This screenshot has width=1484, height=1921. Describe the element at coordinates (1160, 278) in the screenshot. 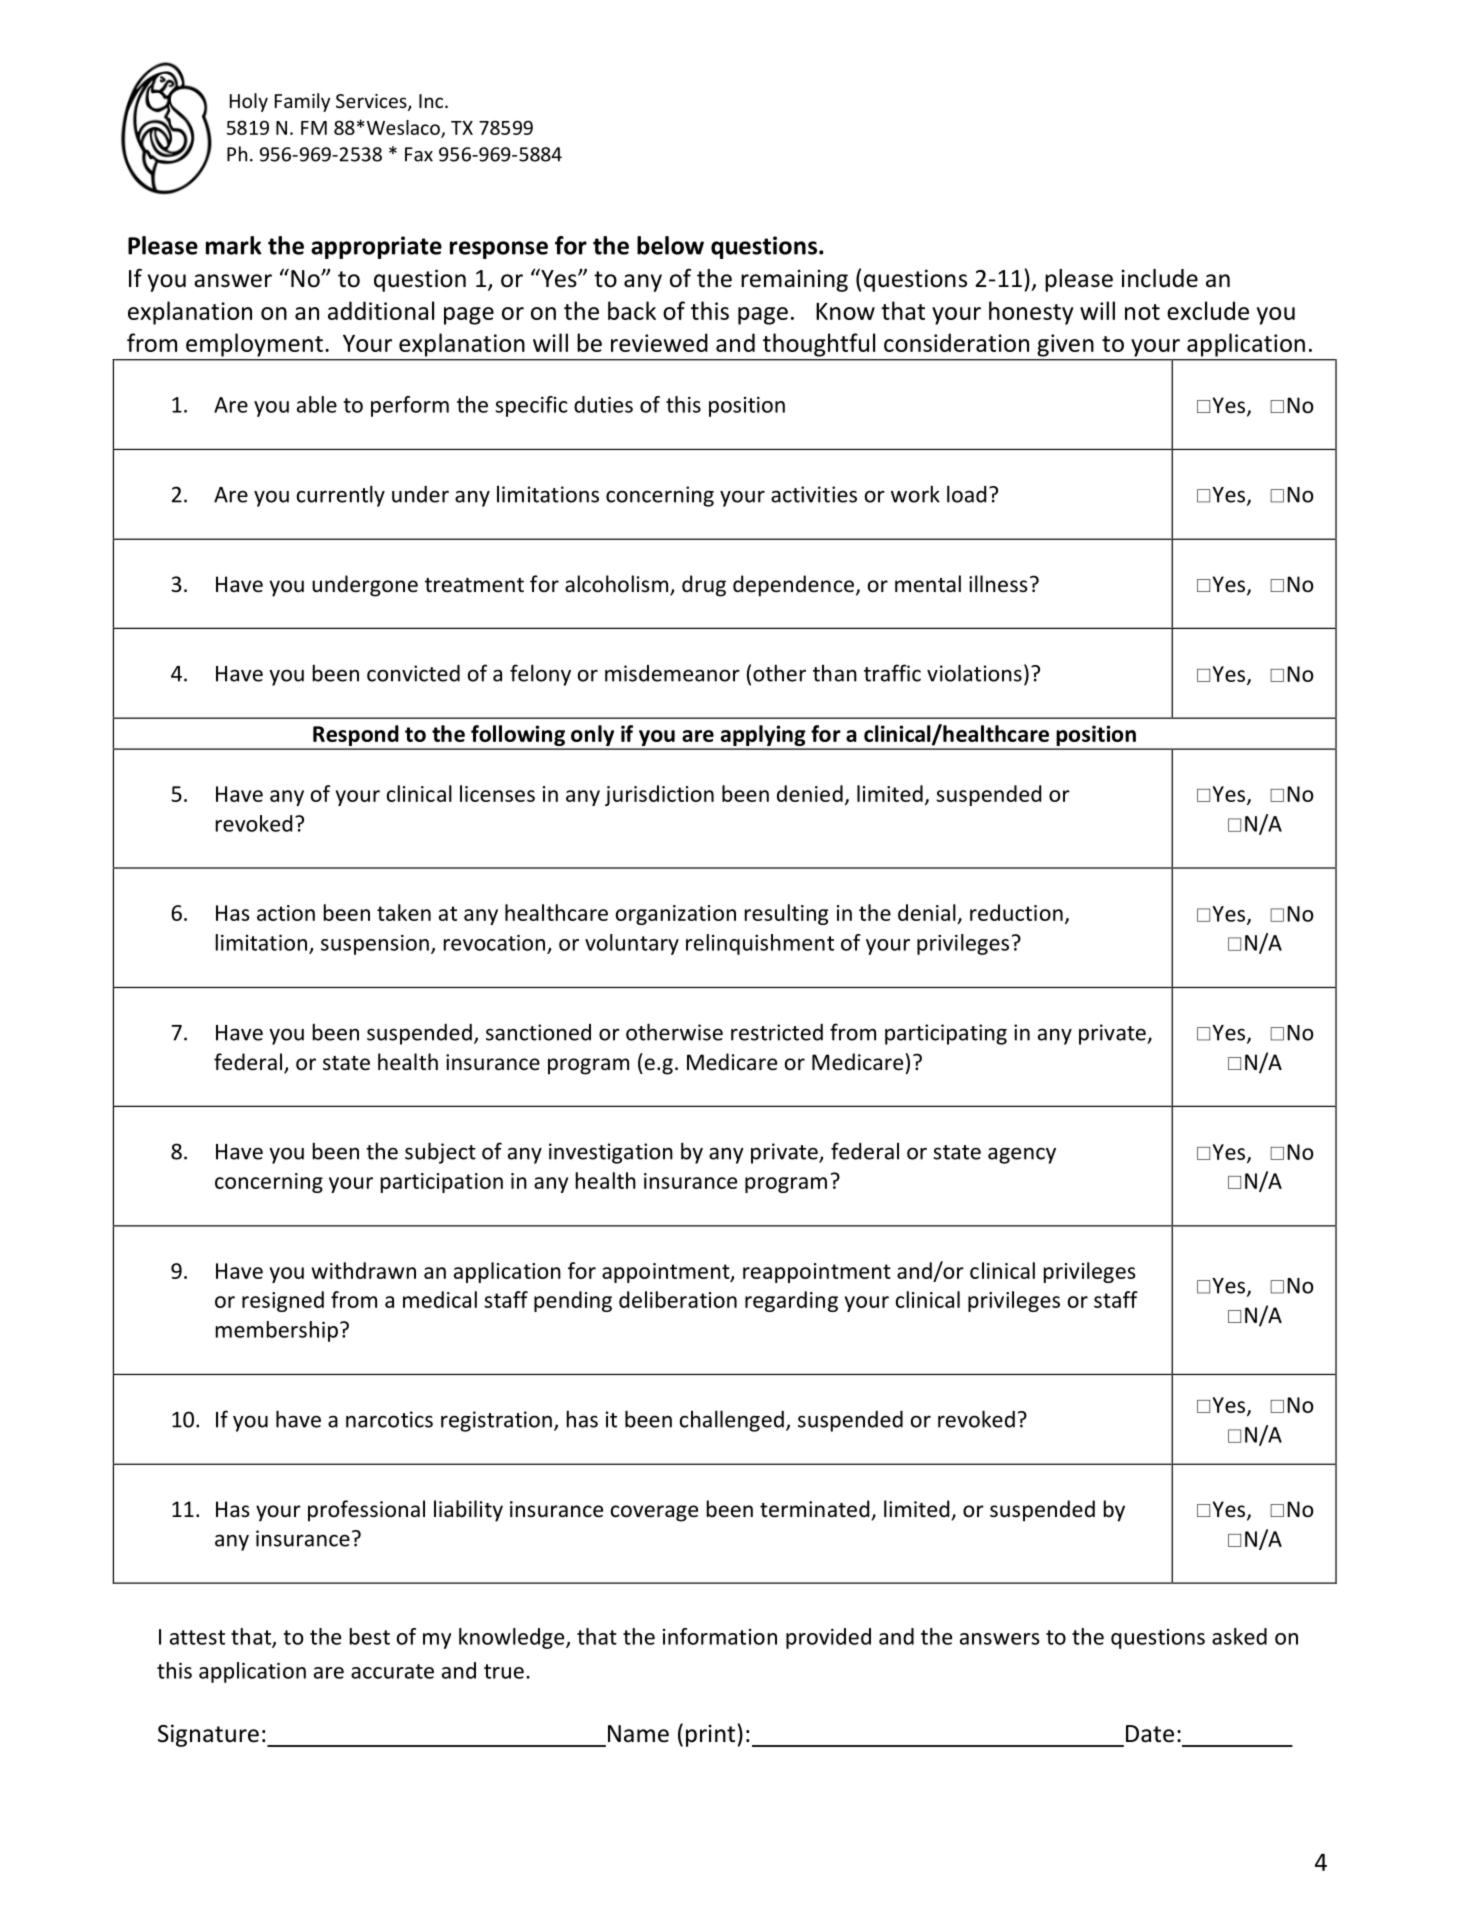

I see `include` at that location.
